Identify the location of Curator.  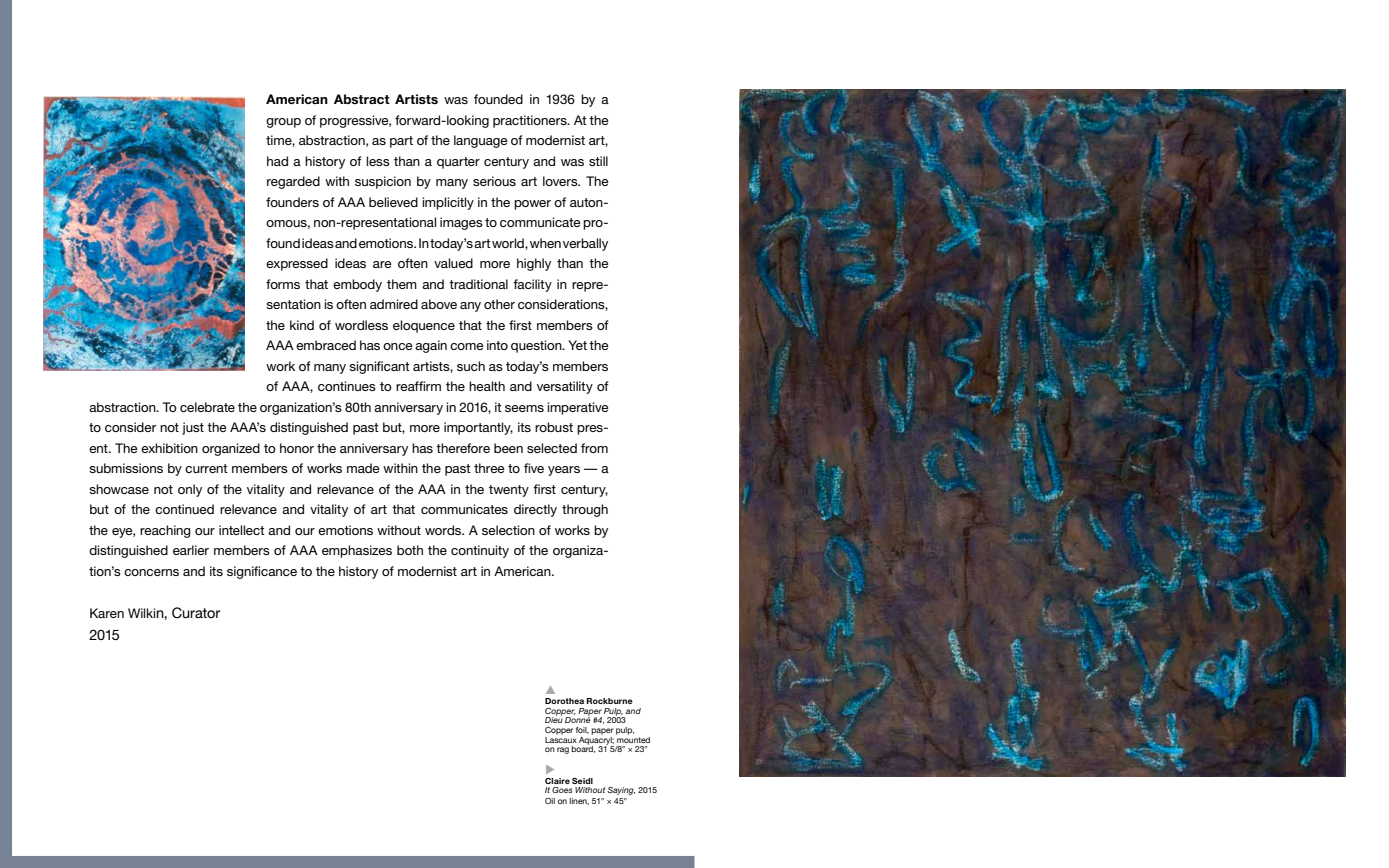
(196, 613).
